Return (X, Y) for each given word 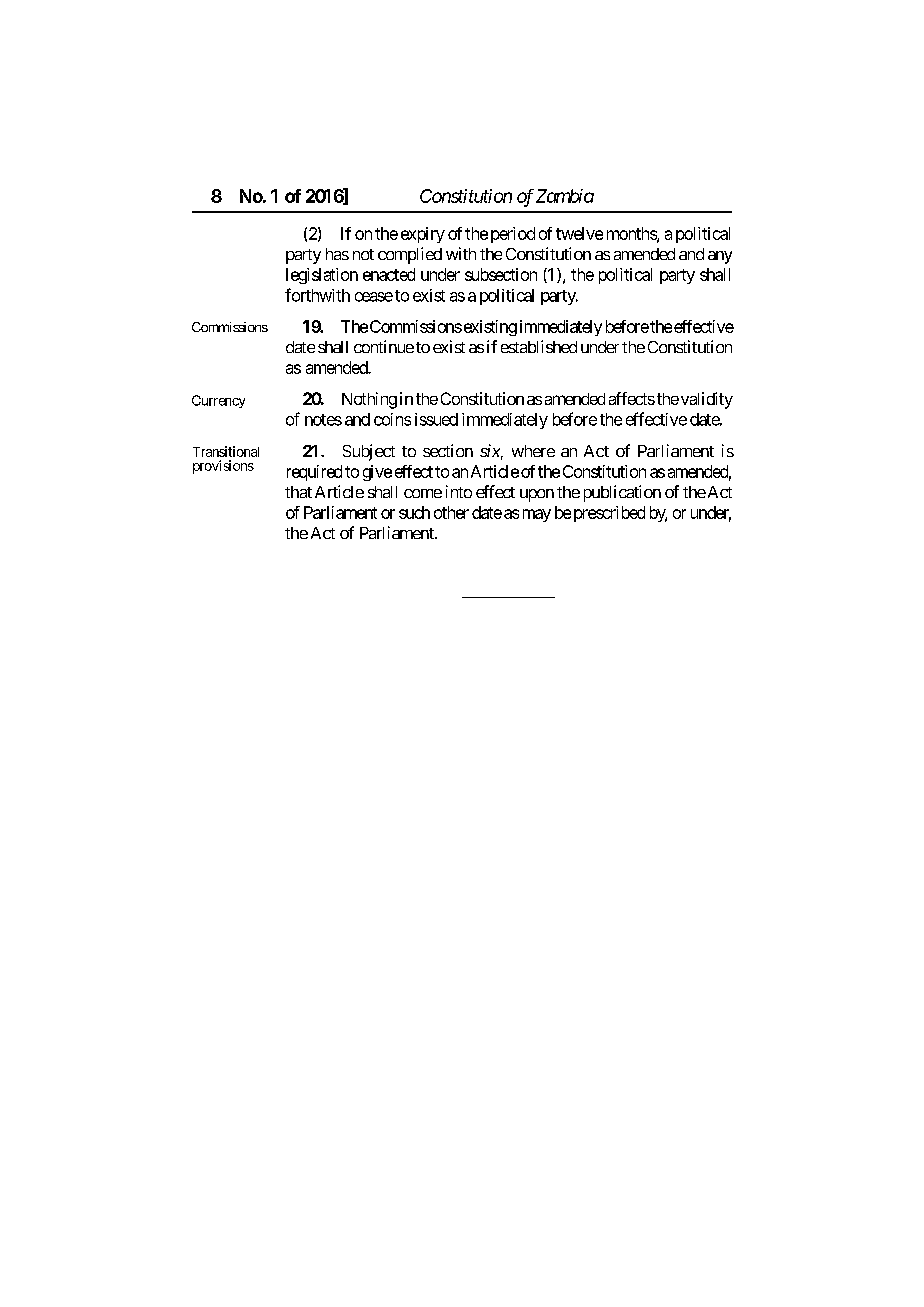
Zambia (565, 196)
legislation (322, 276)
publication (622, 493)
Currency (218, 401)
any (720, 257)
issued (436, 419)
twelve (579, 233)
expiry (423, 235)
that (298, 492)
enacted (389, 274)
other (451, 512)
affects (632, 398)
